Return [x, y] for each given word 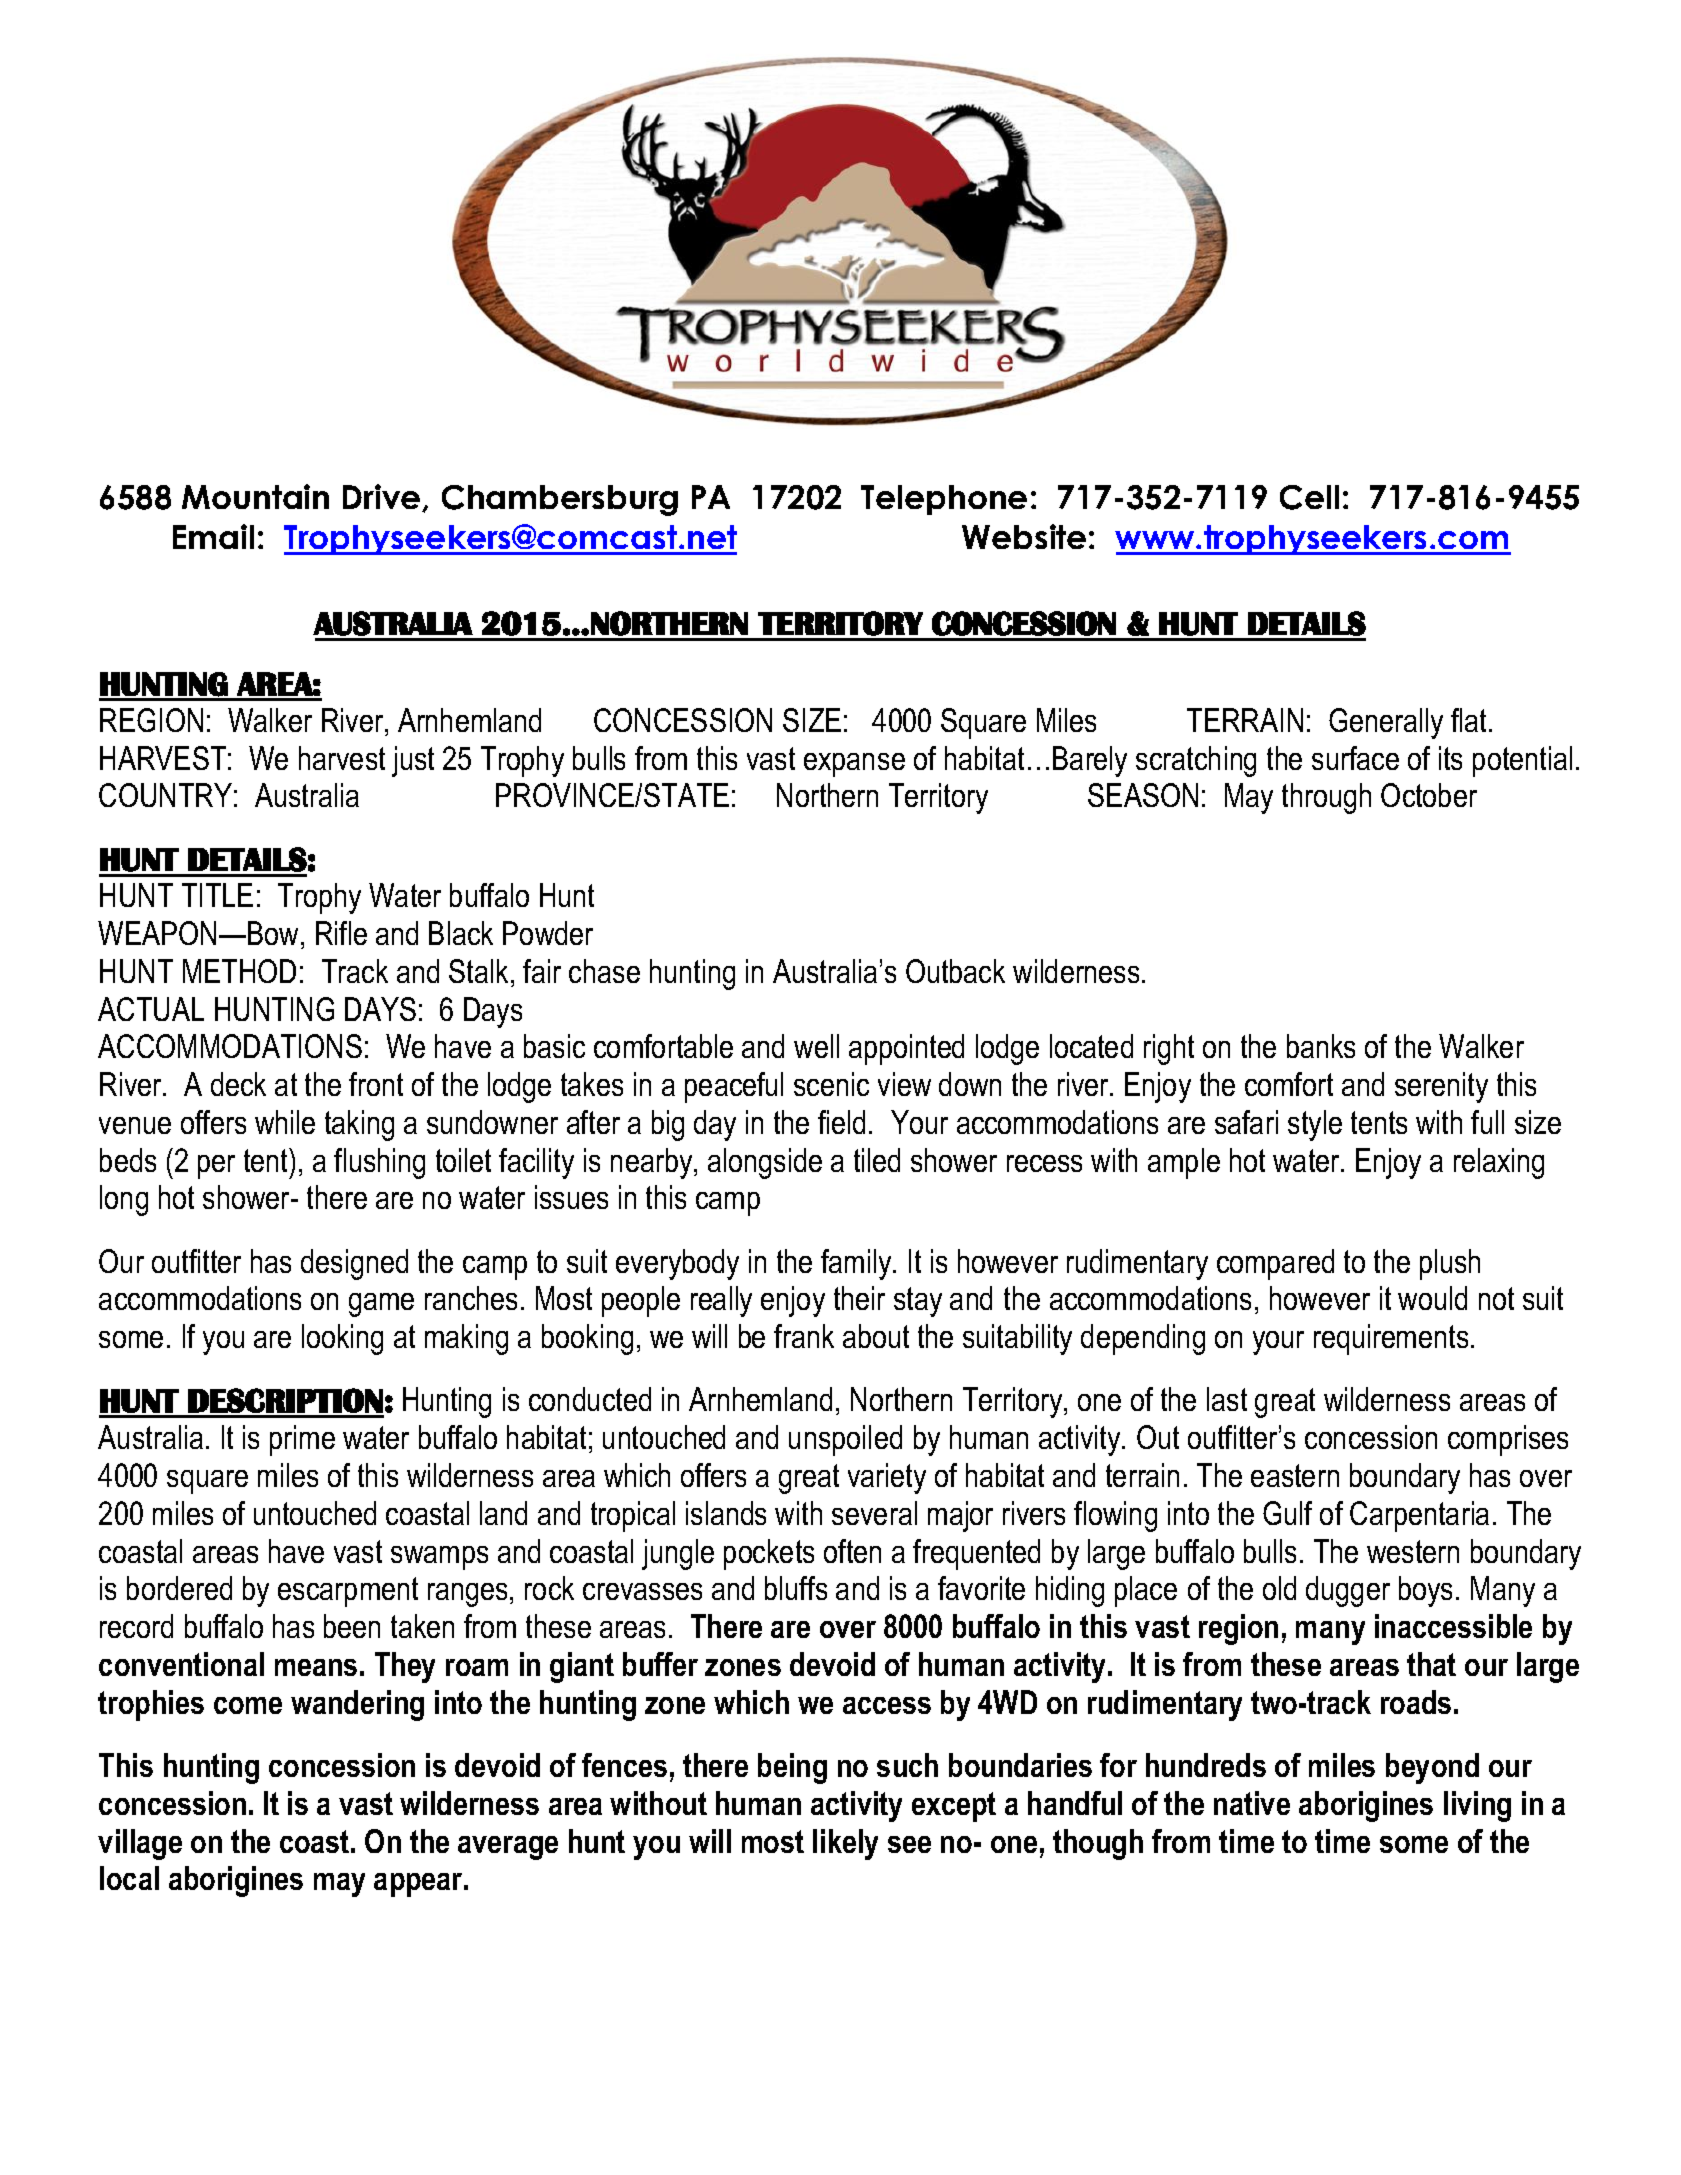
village [140, 1844]
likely [845, 1844]
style [1315, 1125]
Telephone [944, 500]
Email [213, 536]
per [216, 1167]
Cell [1309, 497]
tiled [877, 1160]
